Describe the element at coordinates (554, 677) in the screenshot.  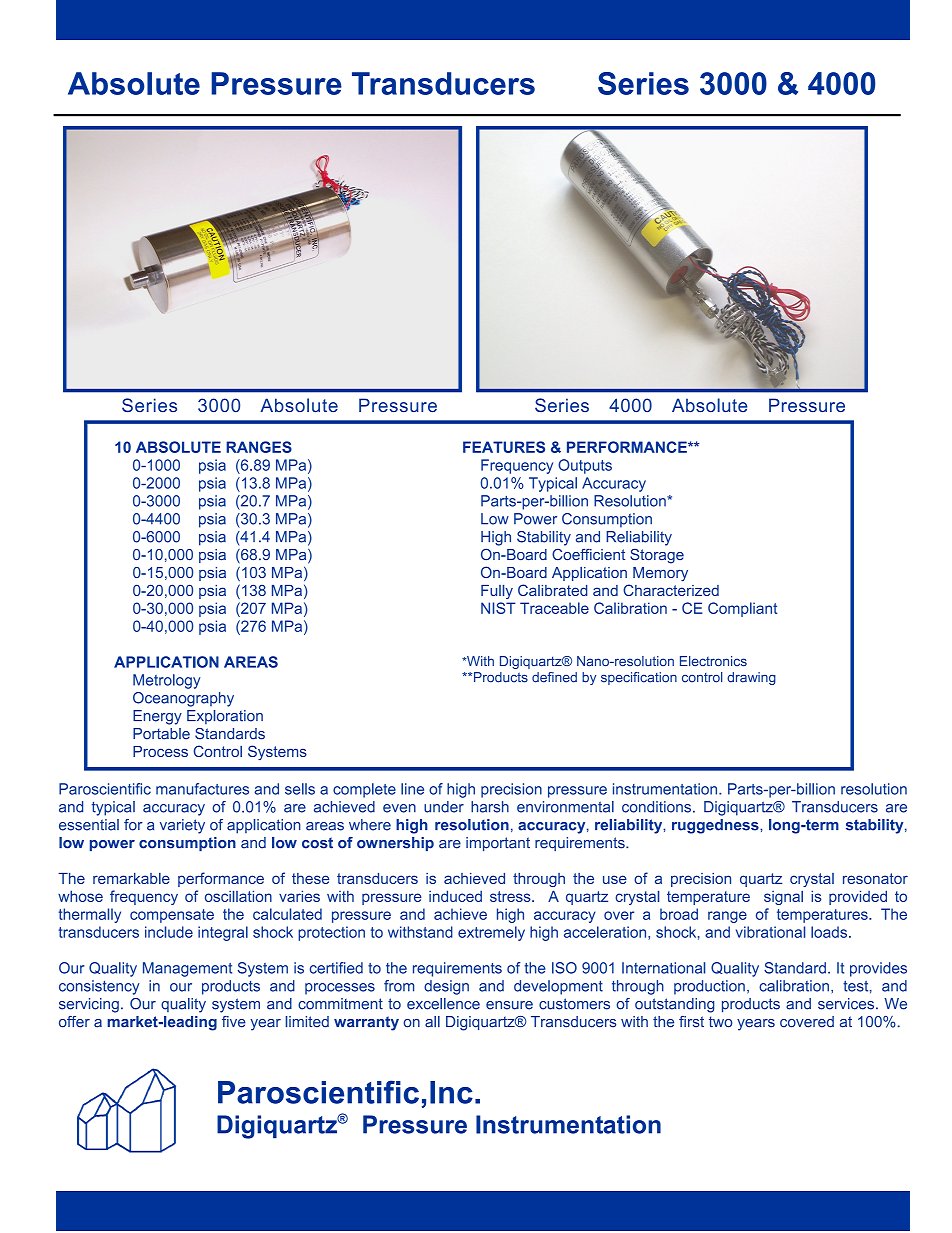
I see `defined` at that location.
